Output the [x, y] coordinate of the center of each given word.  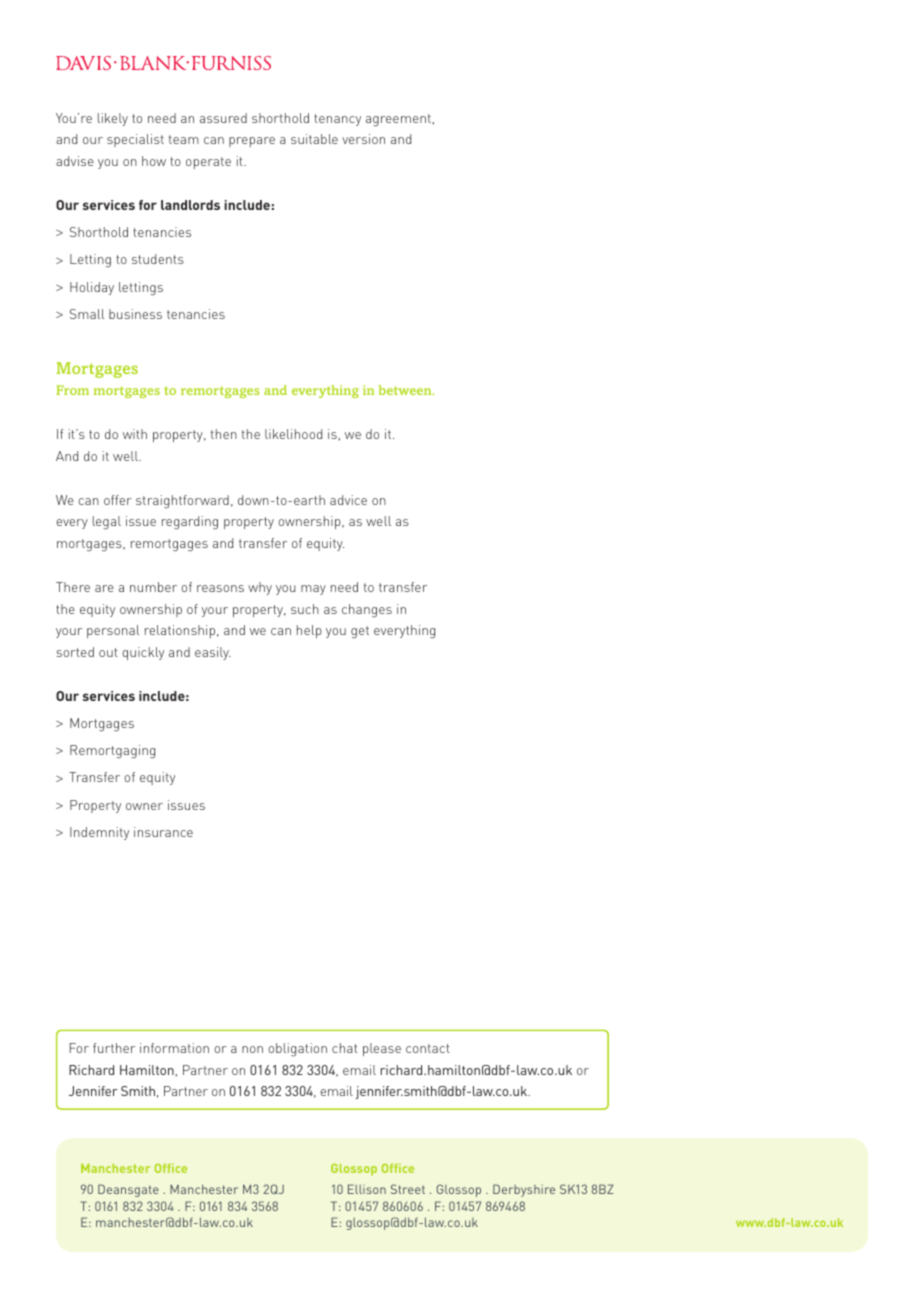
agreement [398, 120]
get [360, 632]
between [406, 390]
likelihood [293, 434]
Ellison [367, 1189]
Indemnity [99, 833]
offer [118, 500]
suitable [314, 139]
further [114, 1048]
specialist [135, 140]
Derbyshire [524, 1190]
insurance [163, 832]
